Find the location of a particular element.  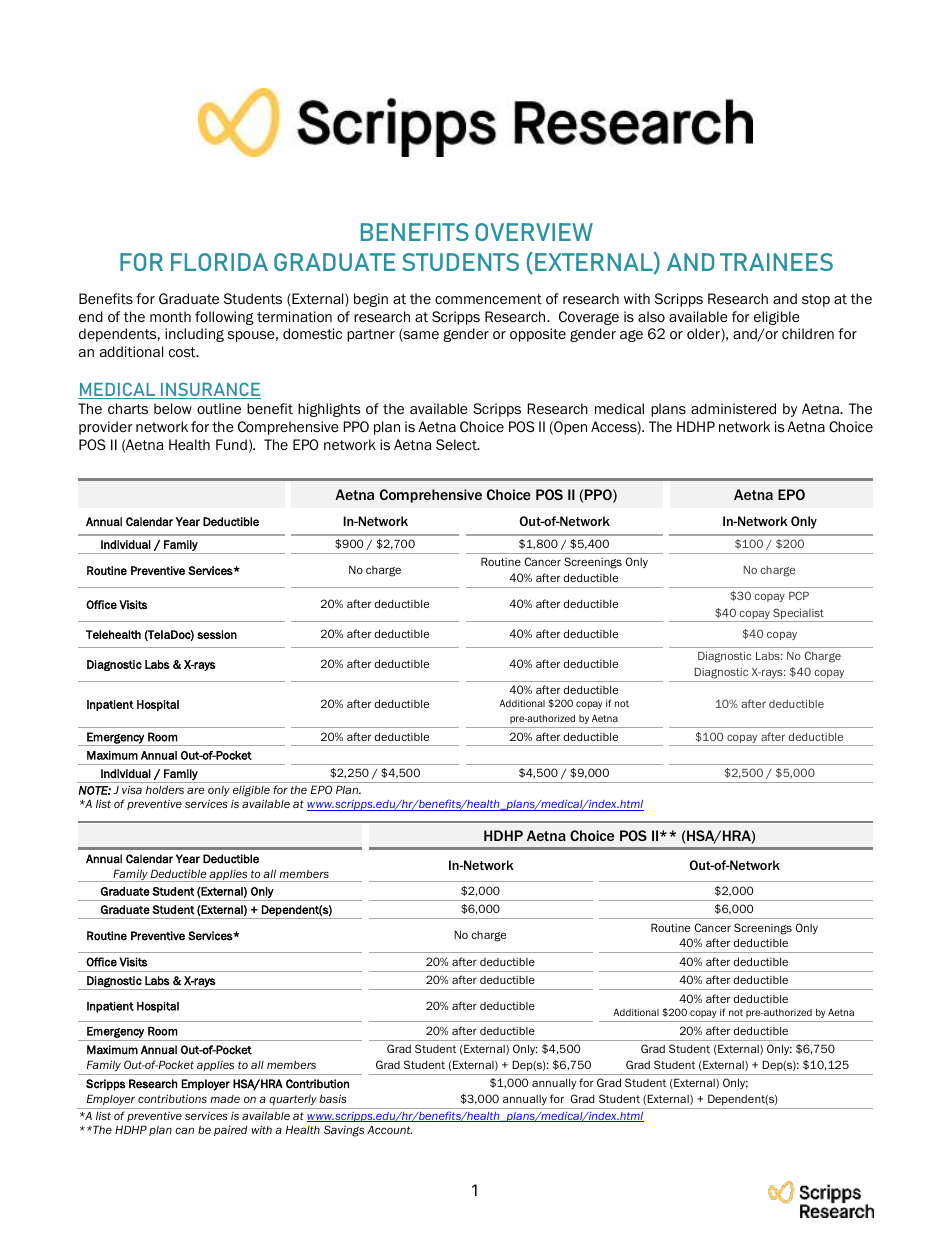

Savings is located at coordinates (344, 1131).
